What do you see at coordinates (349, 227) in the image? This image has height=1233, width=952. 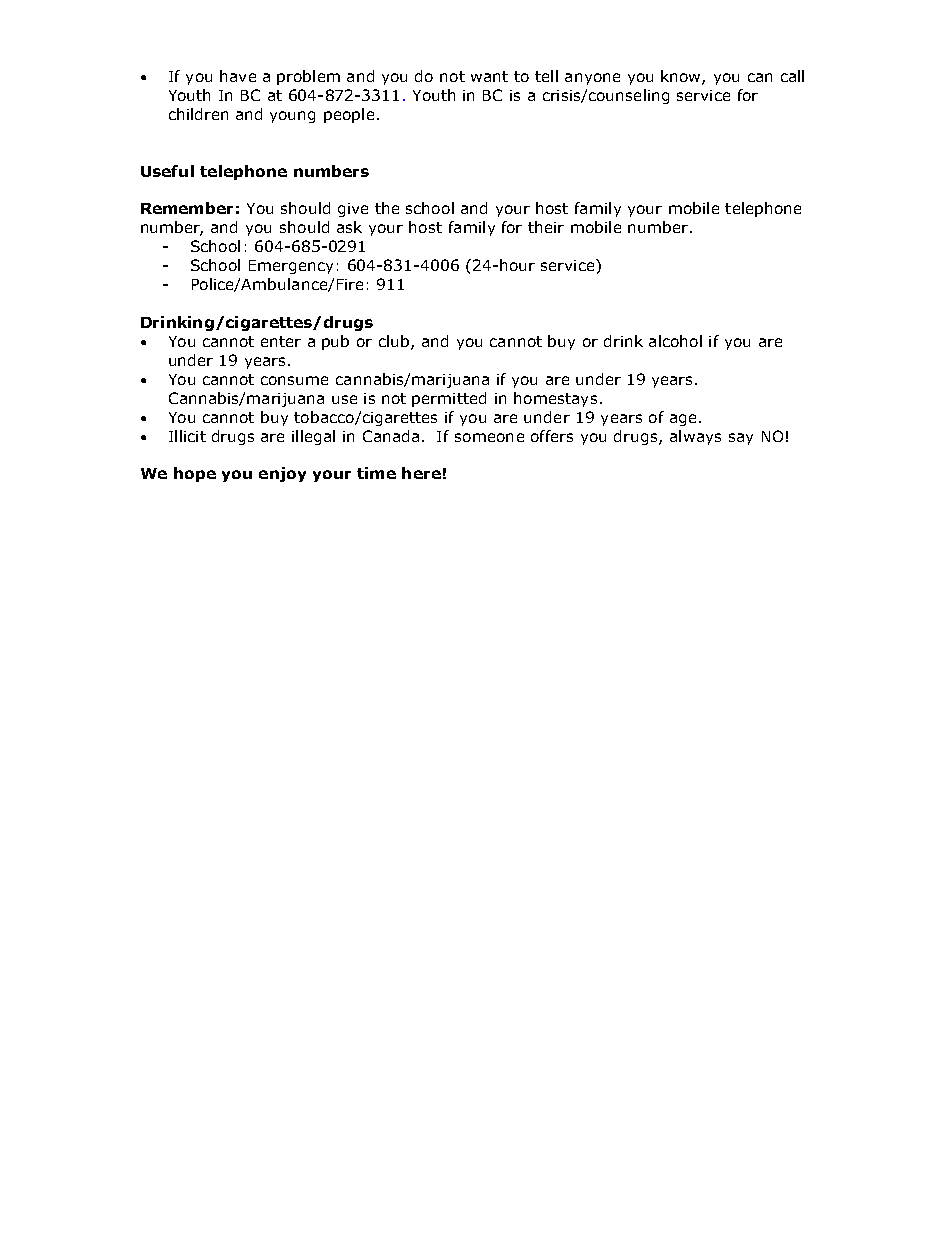 I see `ask` at bounding box center [349, 227].
